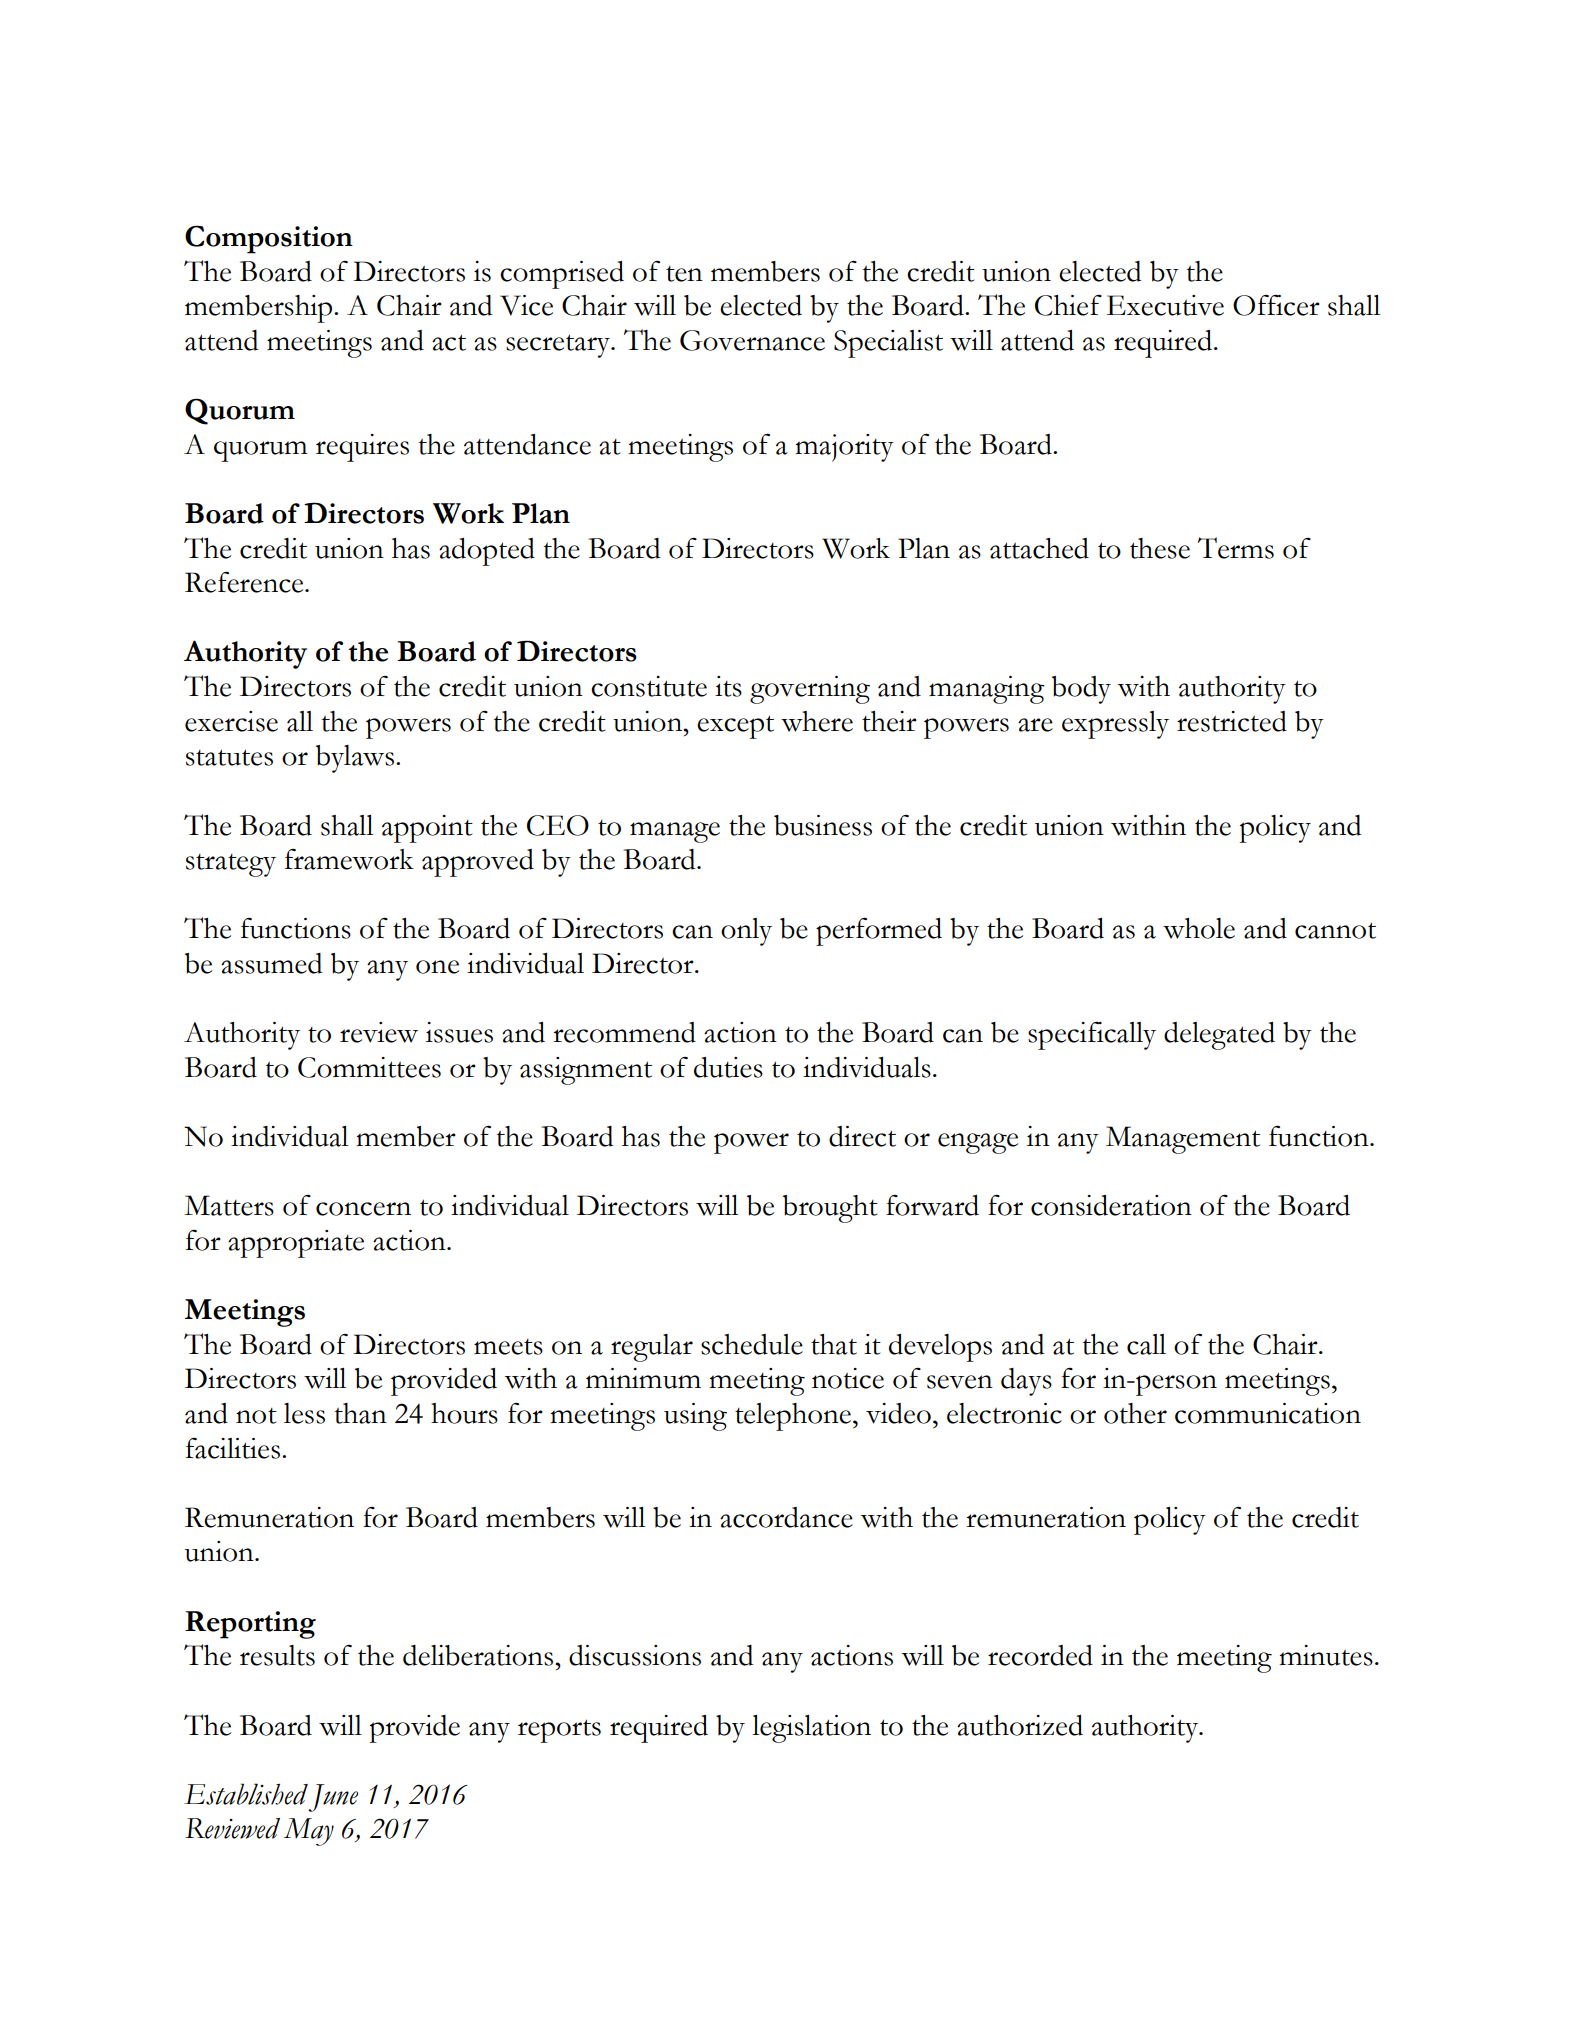  Describe the element at coordinates (811, 1729) in the page. I see `legislation` at that location.
